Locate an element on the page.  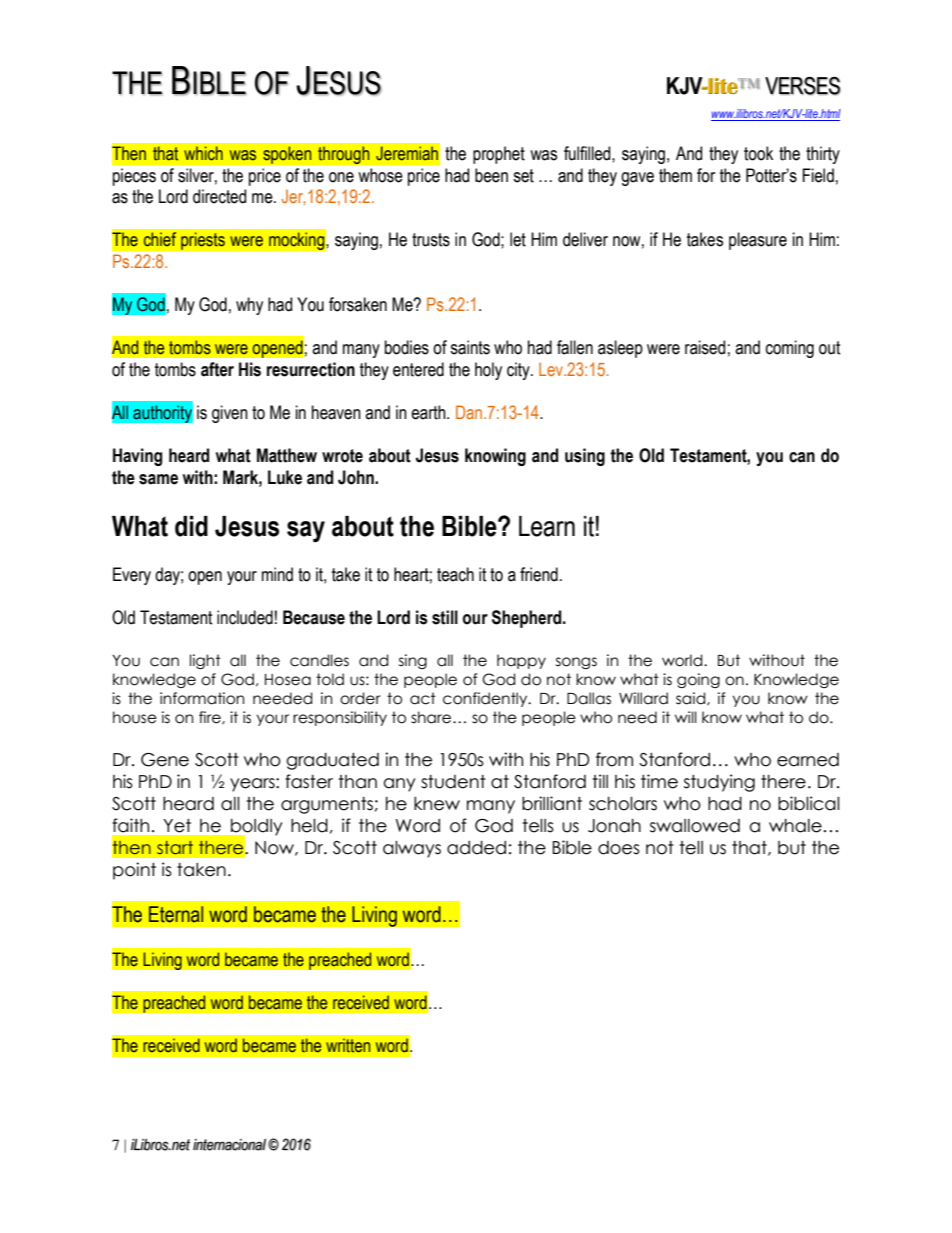
prophet is located at coordinates (499, 155).
